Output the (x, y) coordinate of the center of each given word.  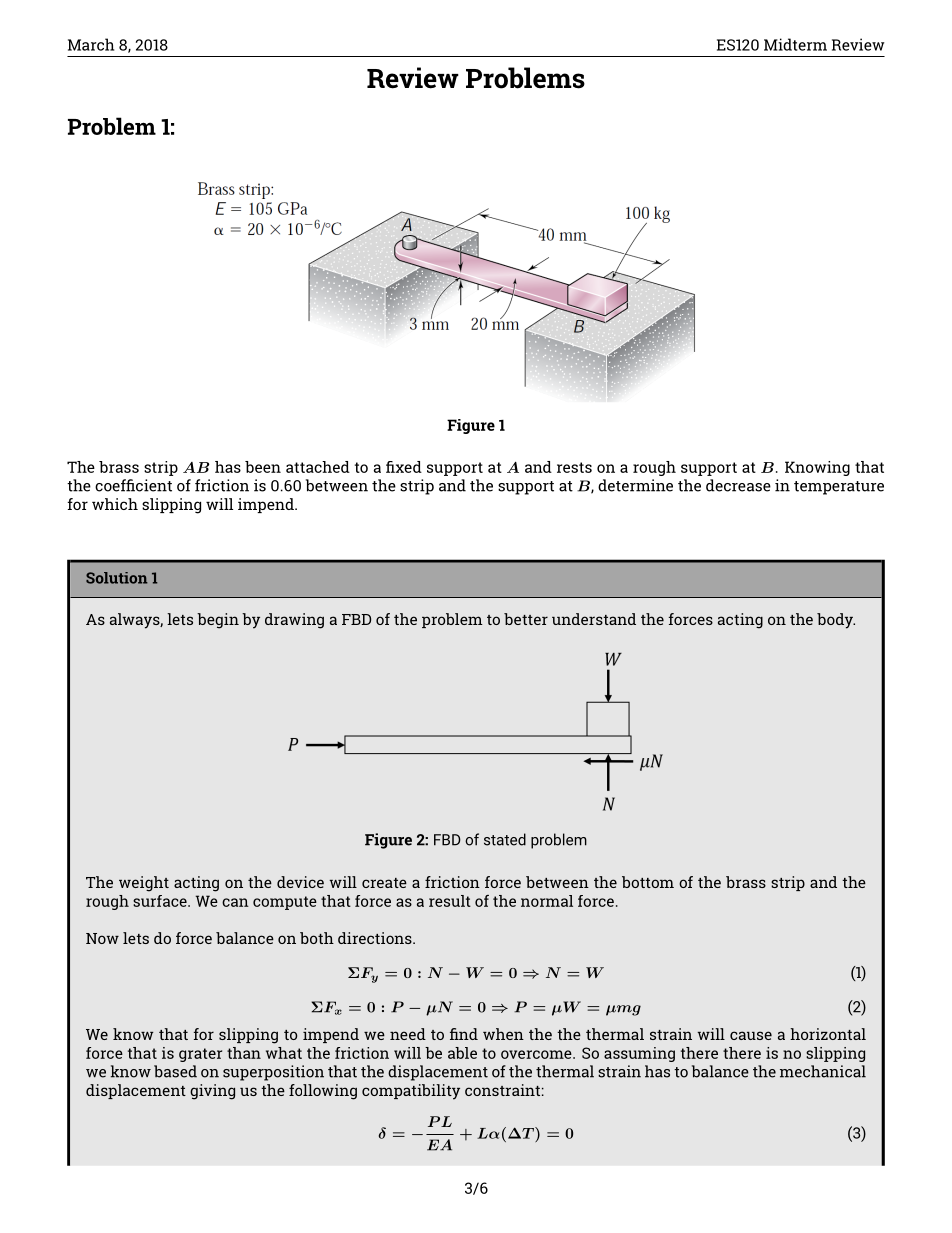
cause (751, 1035)
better (526, 619)
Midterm (795, 44)
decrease (738, 485)
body (836, 621)
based (175, 1071)
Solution (117, 578)
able (462, 1053)
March (91, 44)
